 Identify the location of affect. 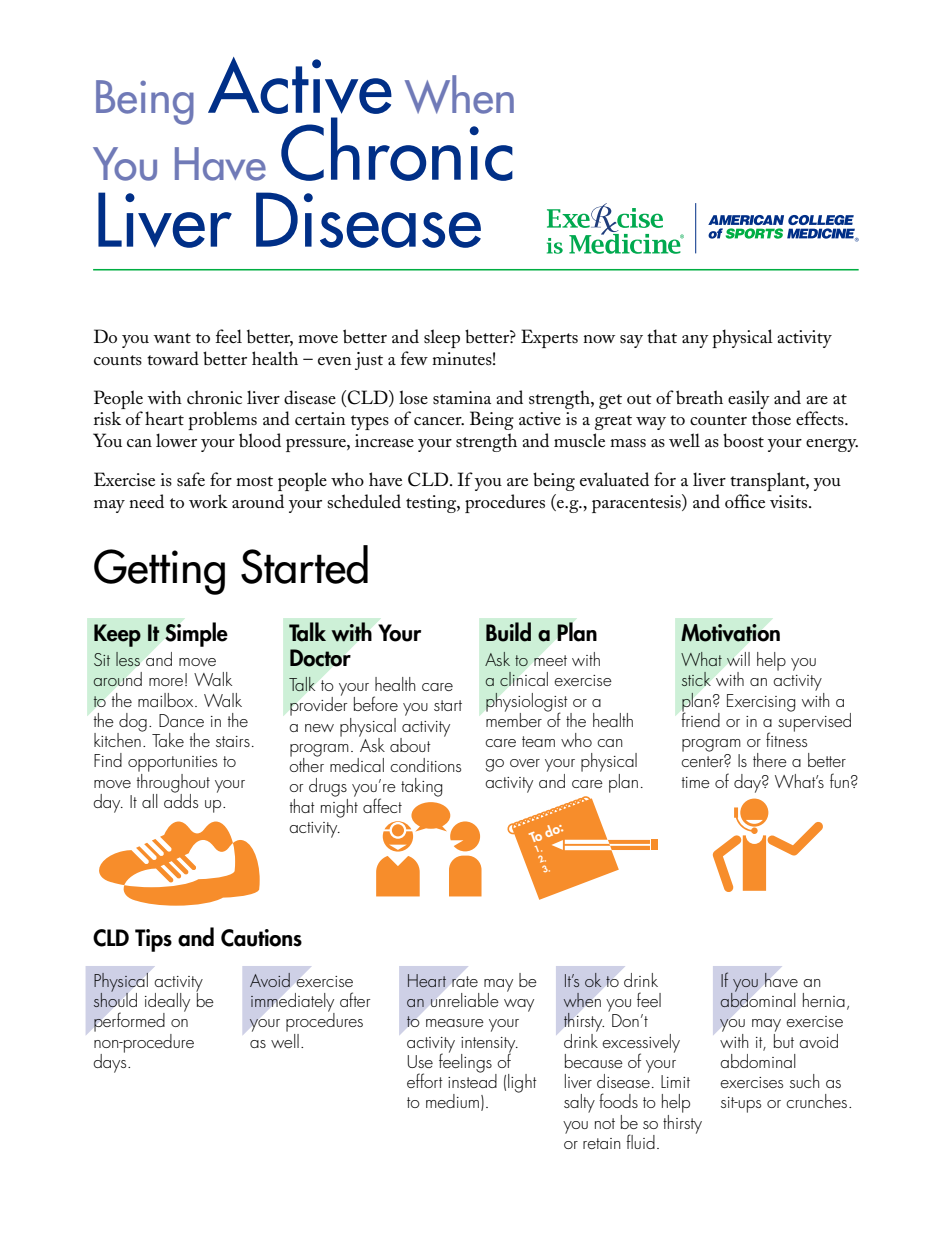
(382, 805).
